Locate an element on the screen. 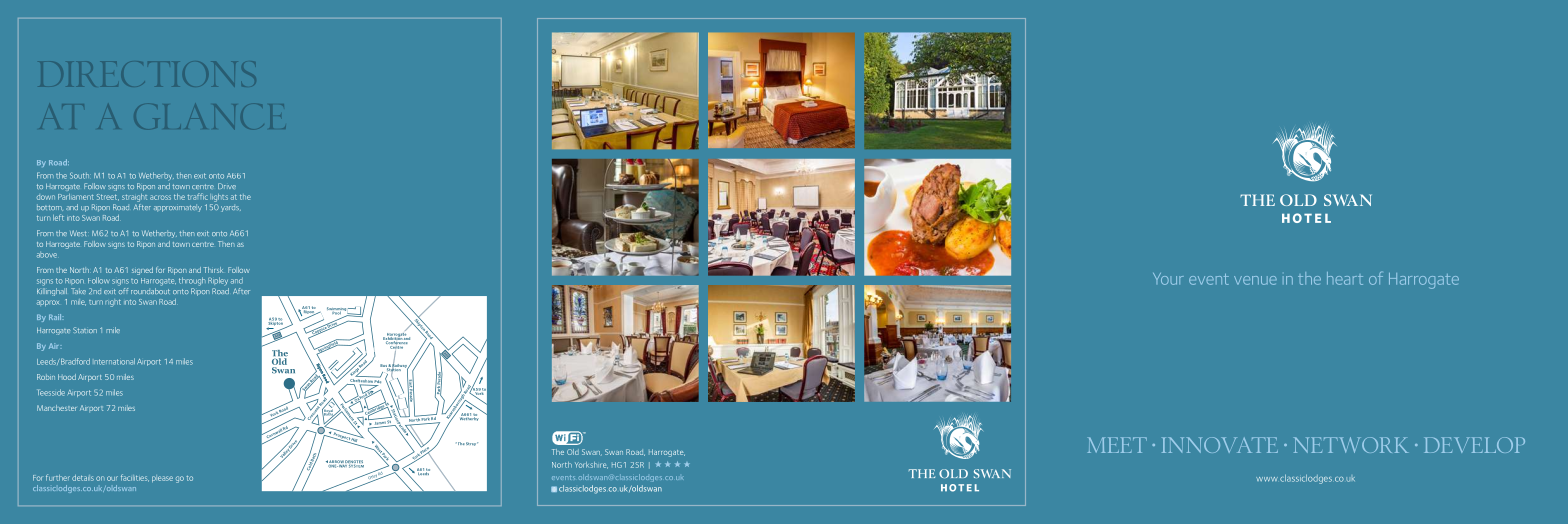 The width and height of the screenshot is (1568, 524). Conference is located at coordinates (396, 343).
